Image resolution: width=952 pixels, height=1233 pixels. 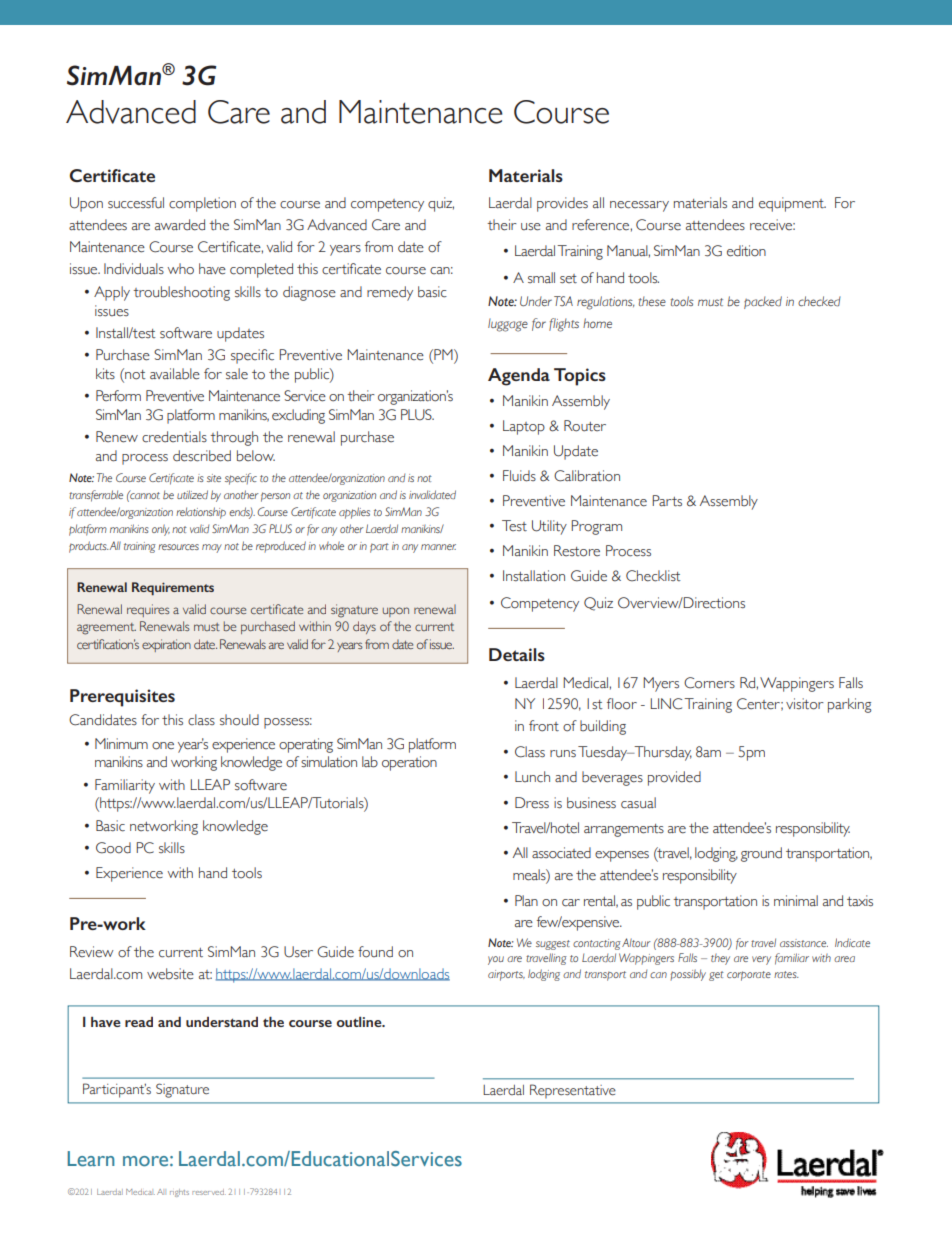 What do you see at coordinates (438, 547) in the image?
I see `manner` at bounding box center [438, 547].
